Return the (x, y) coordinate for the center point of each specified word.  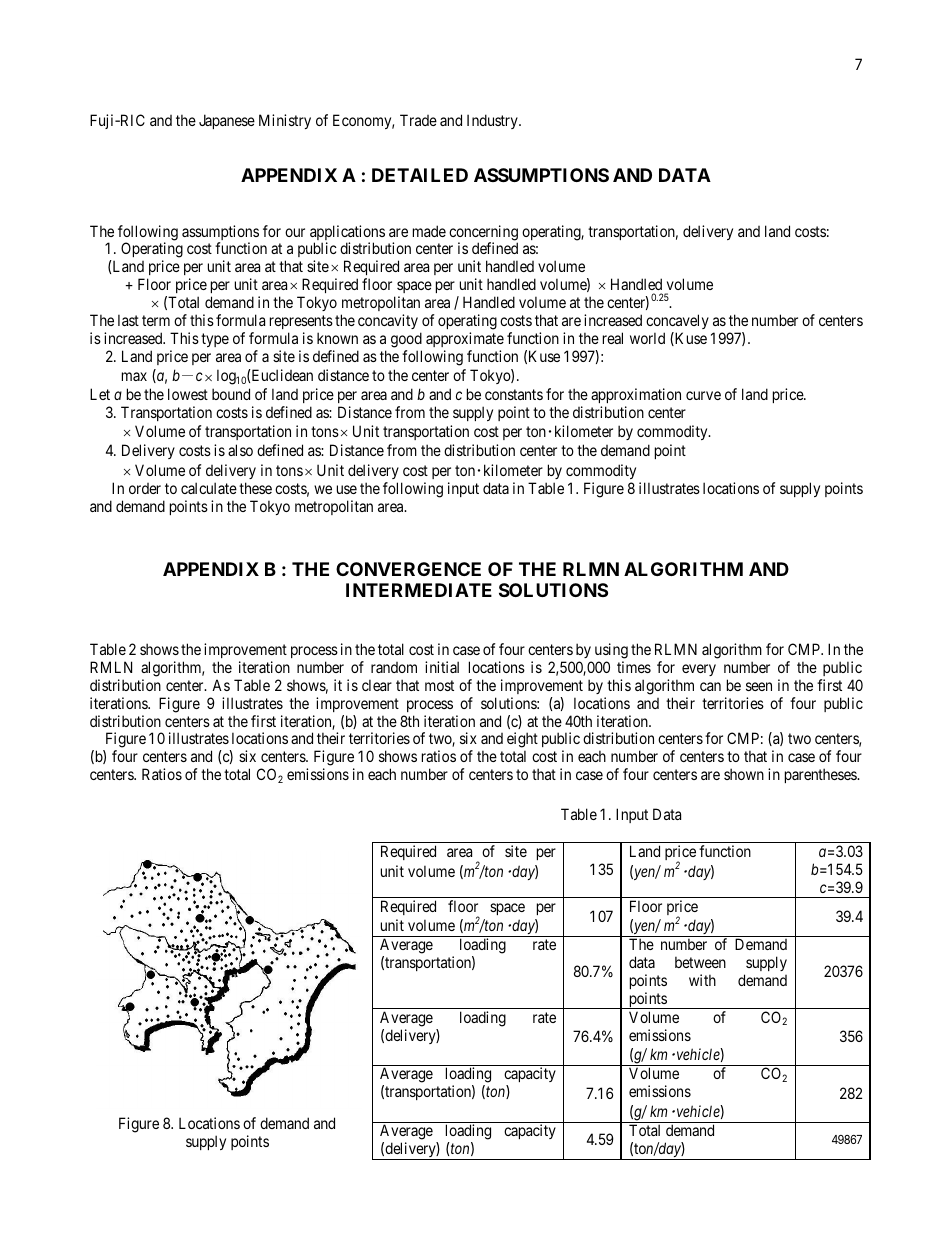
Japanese (227, 121)
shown (744, 774)
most (439, 685)
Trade (418, 120)
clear (377, 685)
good (406, 340)
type (215, 340)
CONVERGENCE (408, 569)
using (611, 651)
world (647, 338)
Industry (493, 121)
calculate (209, 488)
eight (522, 741)
